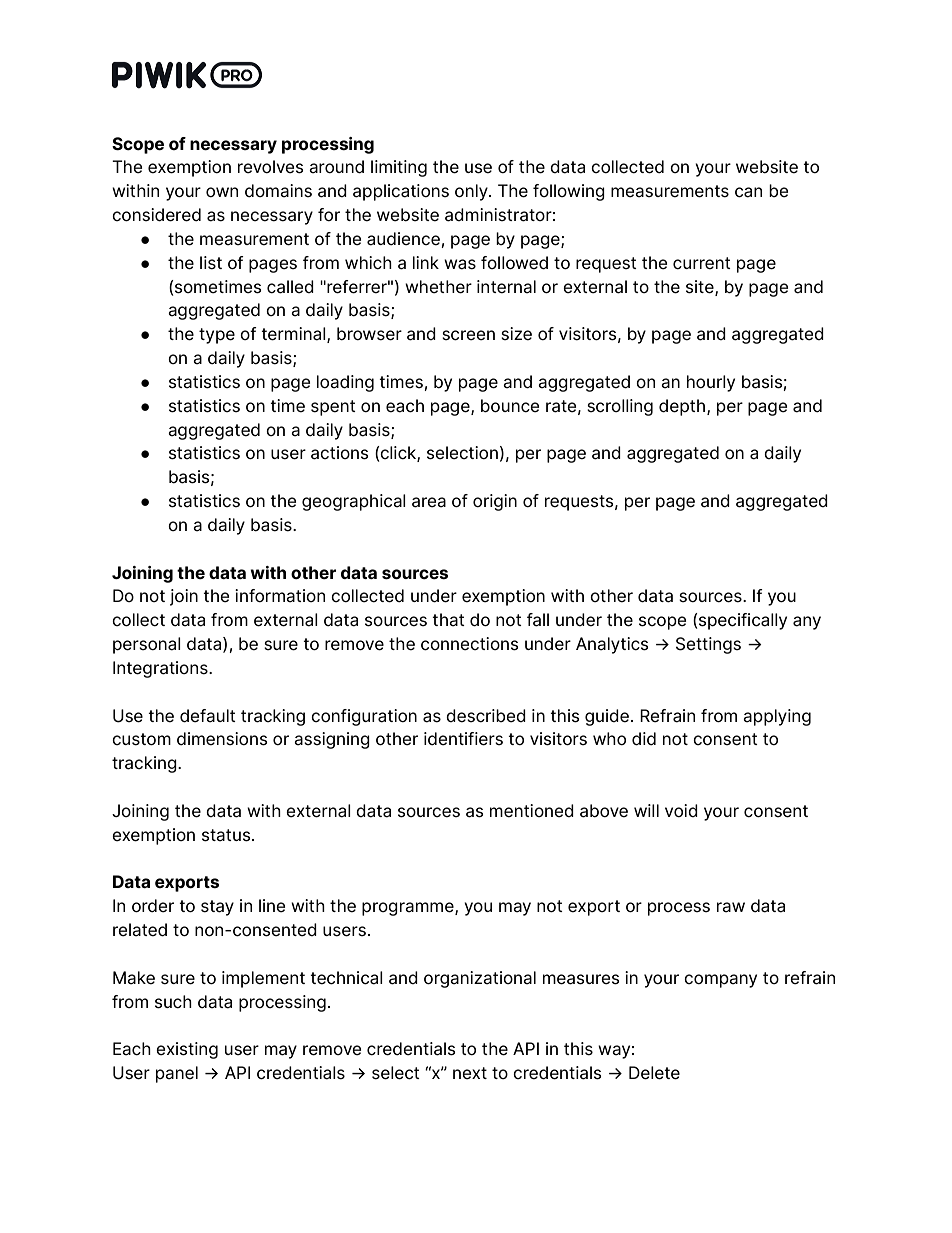 Image resolution: width=952 pixels, height=1233 pixels. I want to click on next, so click(470, 1073).
